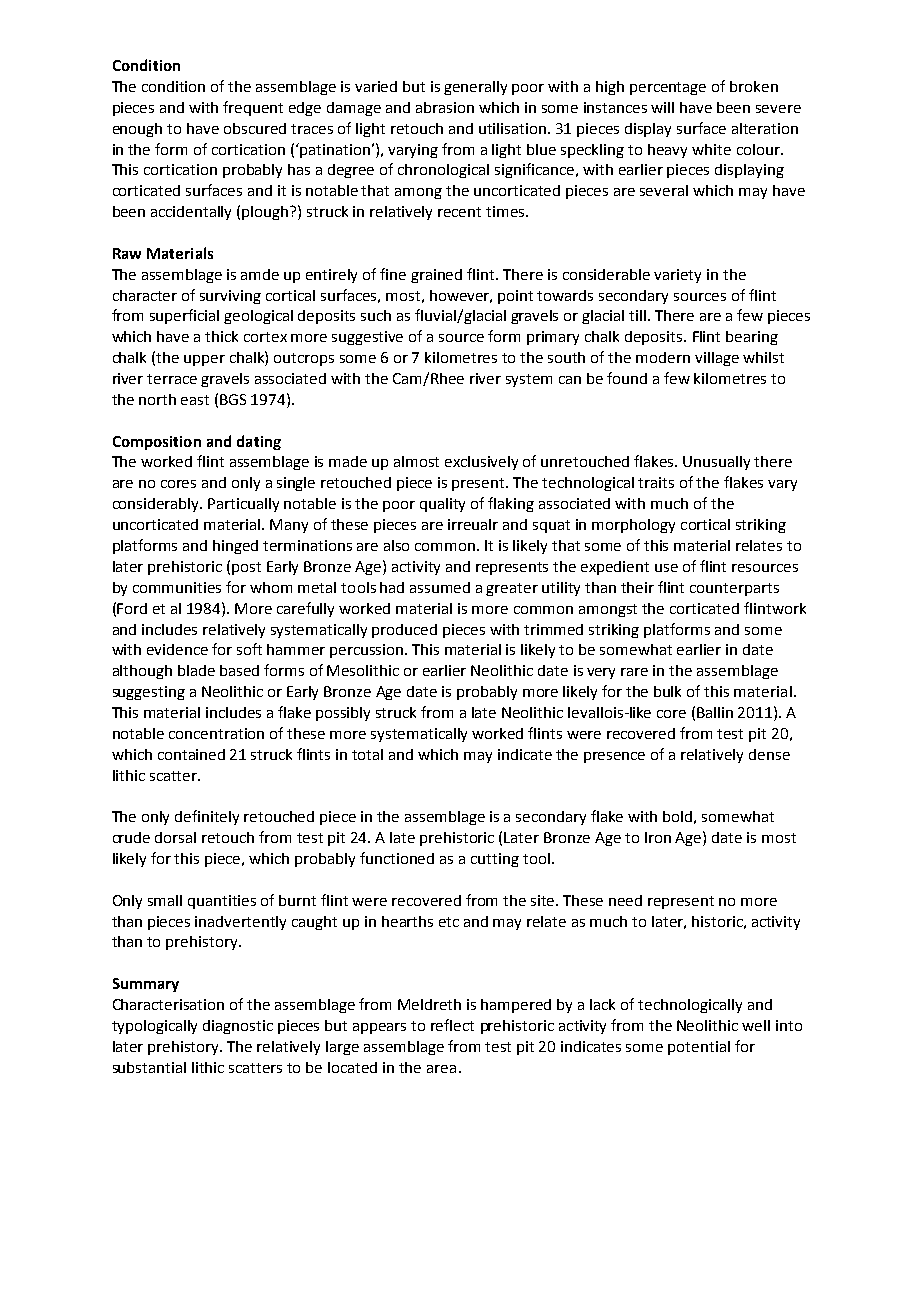 The width and height of the document is (924, 1308). I want to click on bulk, so click(667, 691).
